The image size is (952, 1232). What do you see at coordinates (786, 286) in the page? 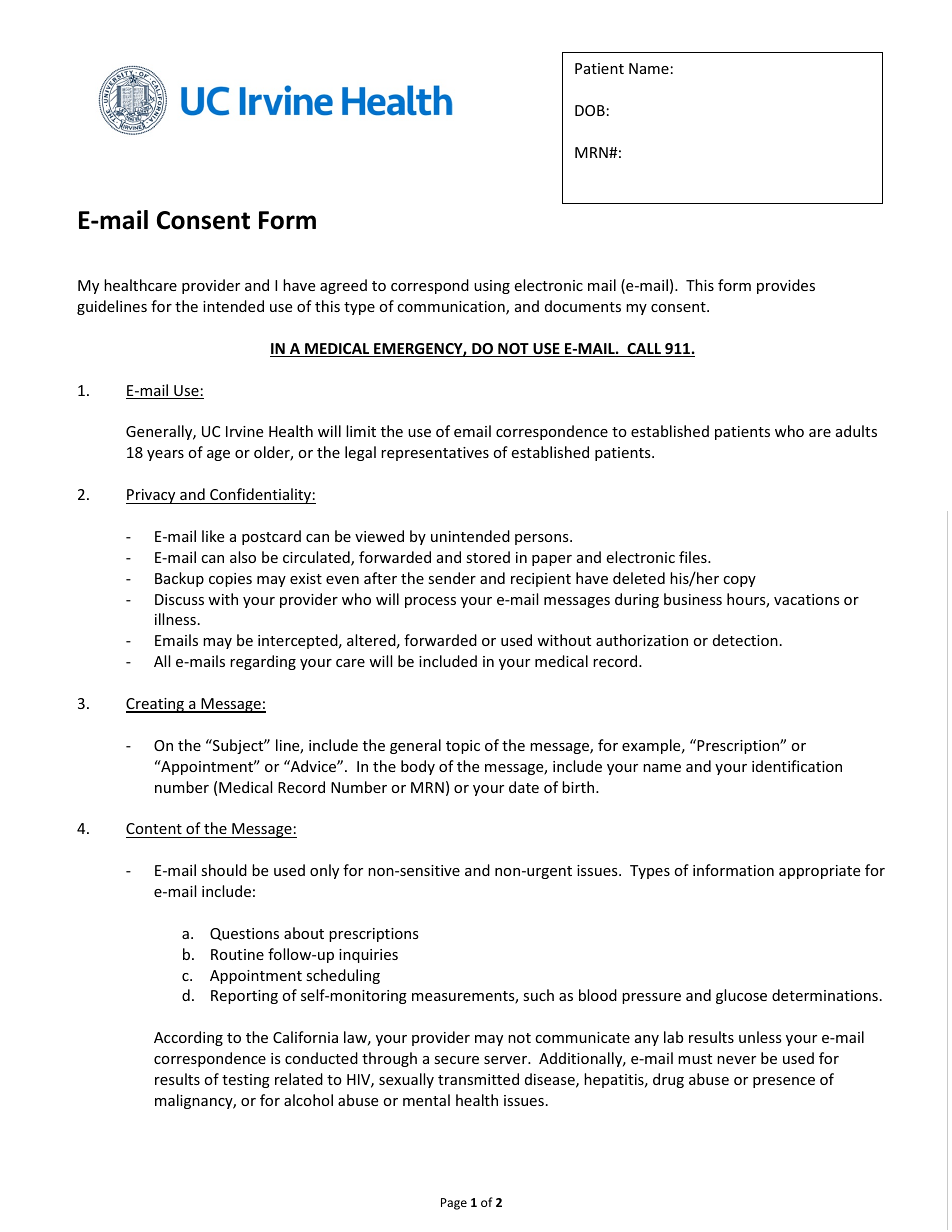
I see `provides` at bounding box center [786, 286].
